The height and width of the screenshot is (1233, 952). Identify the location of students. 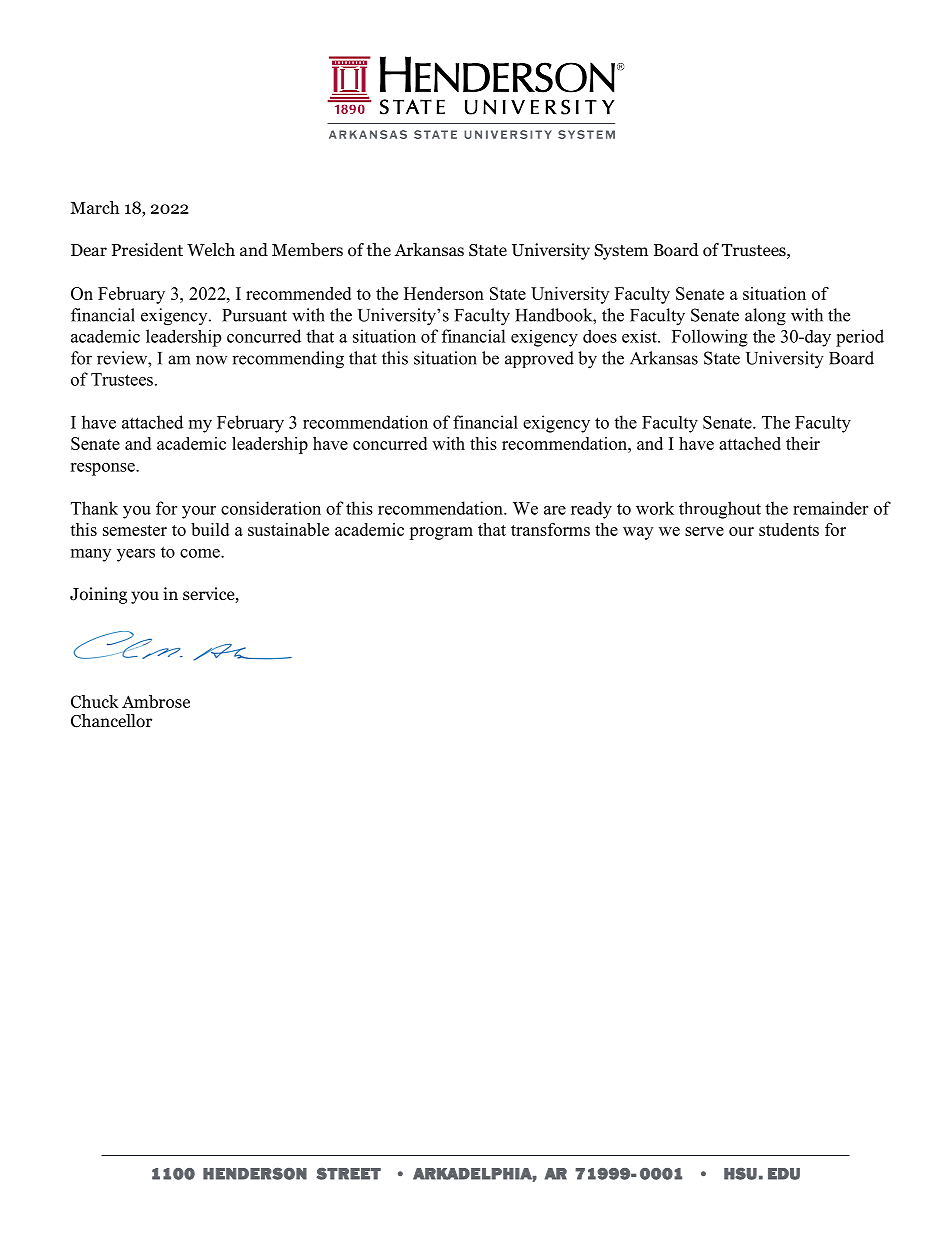
(789, 529).
